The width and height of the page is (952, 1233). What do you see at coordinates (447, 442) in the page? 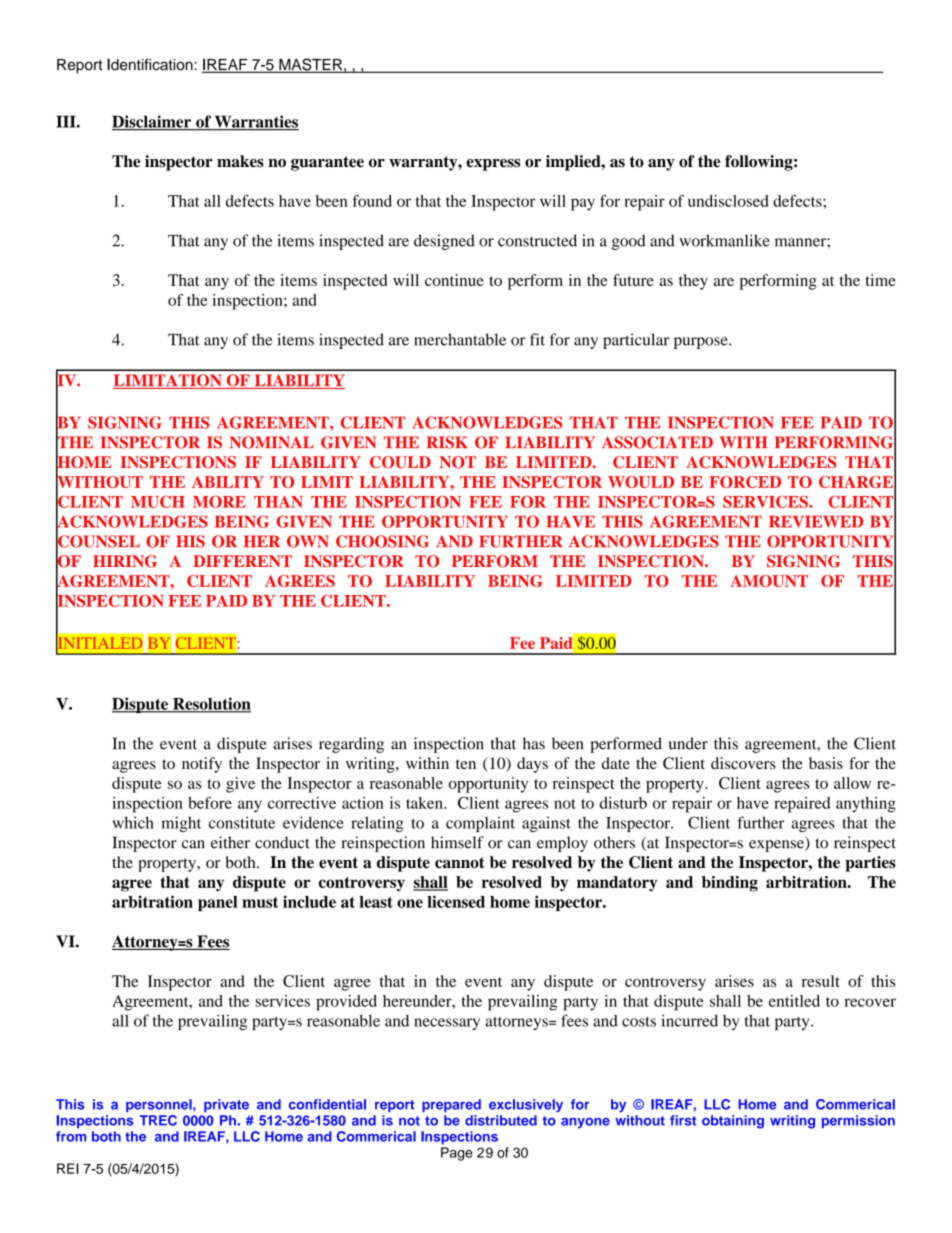
I see `RISK` at bounding box center [447, 442].
